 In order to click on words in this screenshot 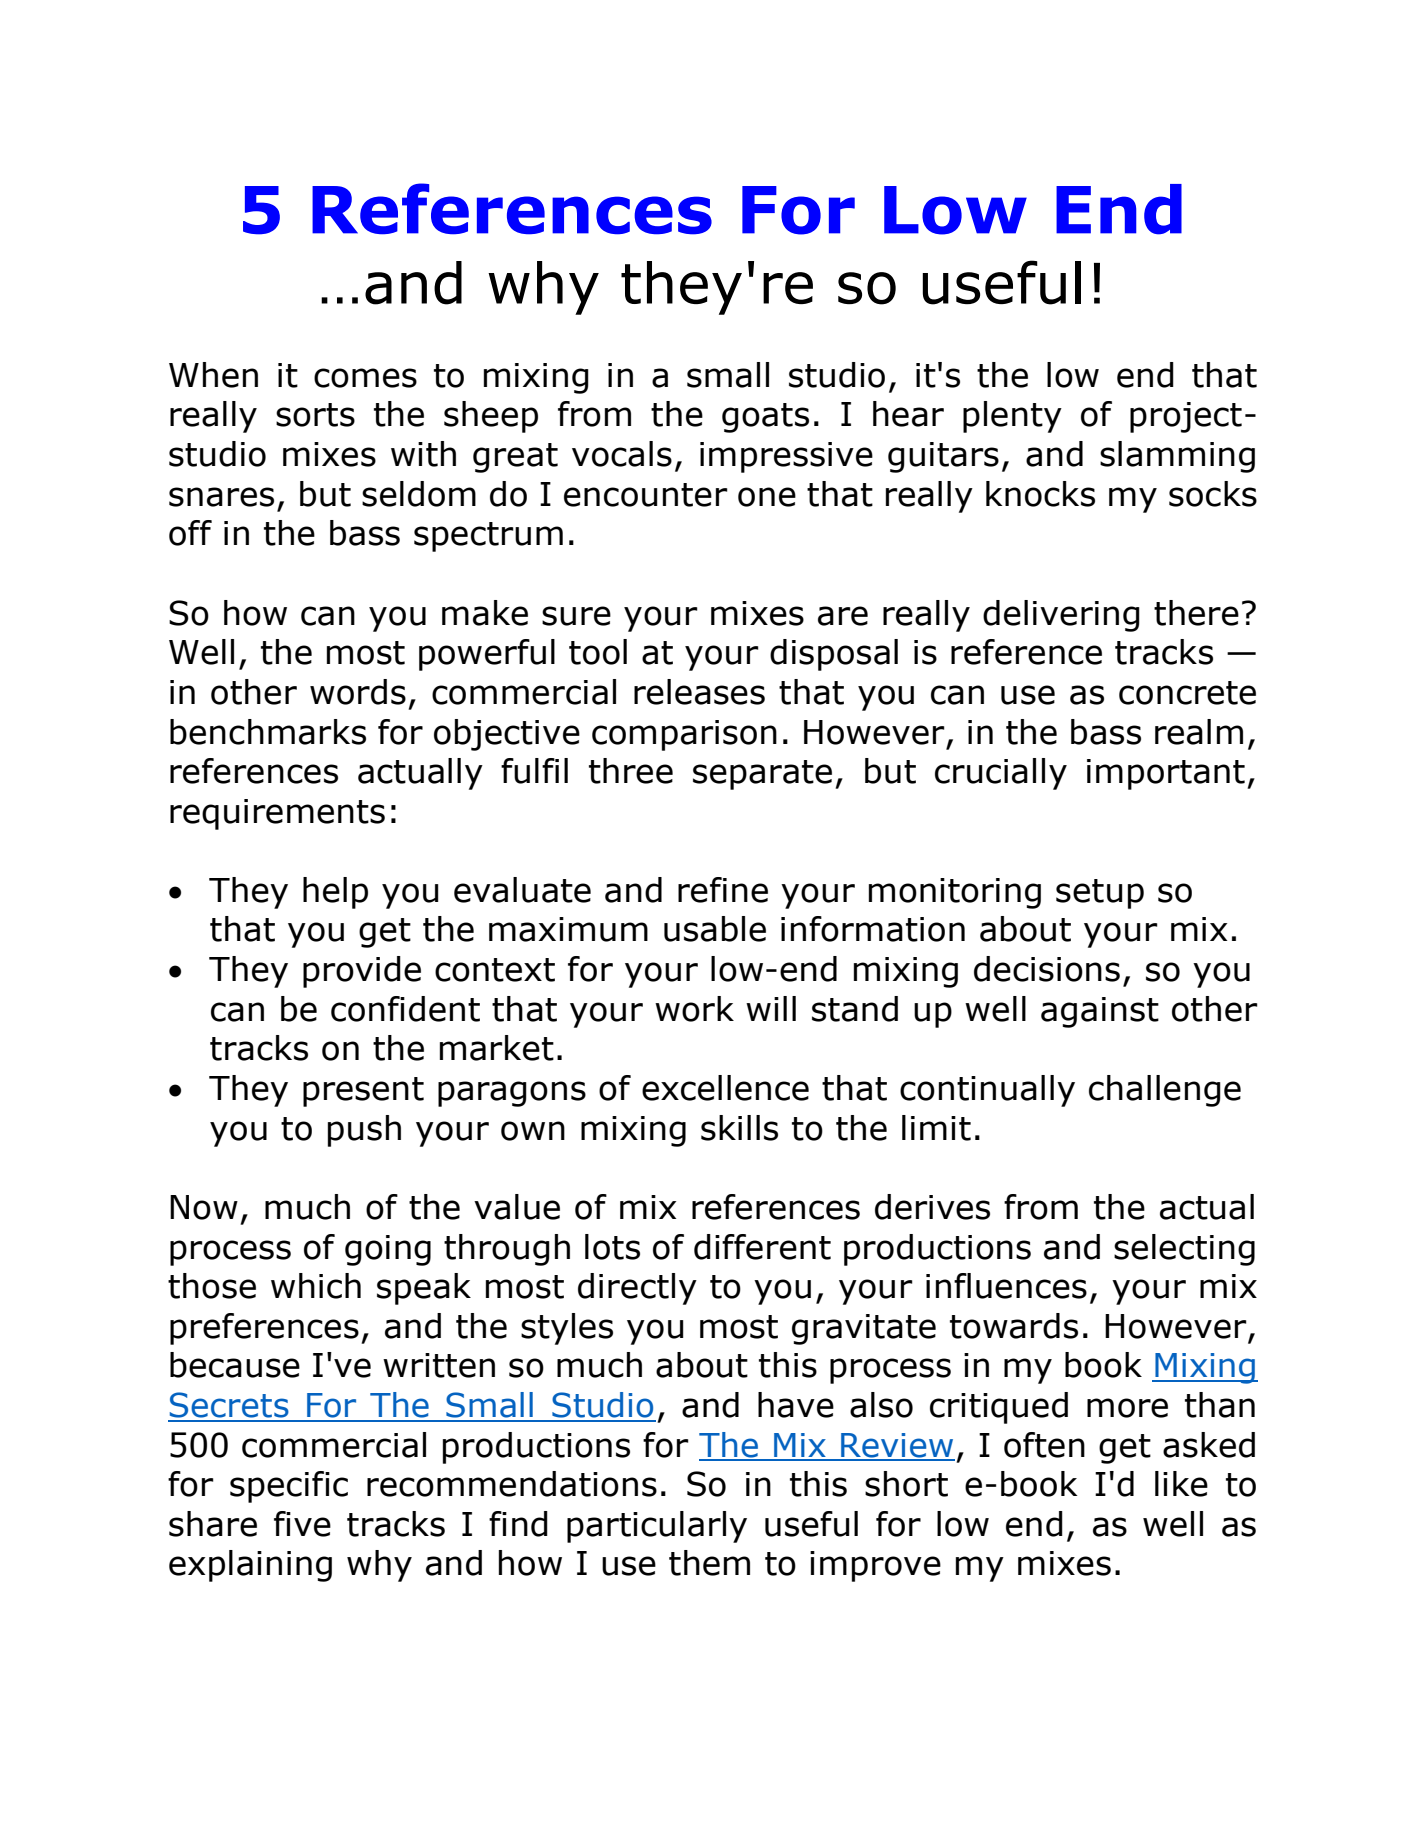, I will do `click(358, 692)`.
